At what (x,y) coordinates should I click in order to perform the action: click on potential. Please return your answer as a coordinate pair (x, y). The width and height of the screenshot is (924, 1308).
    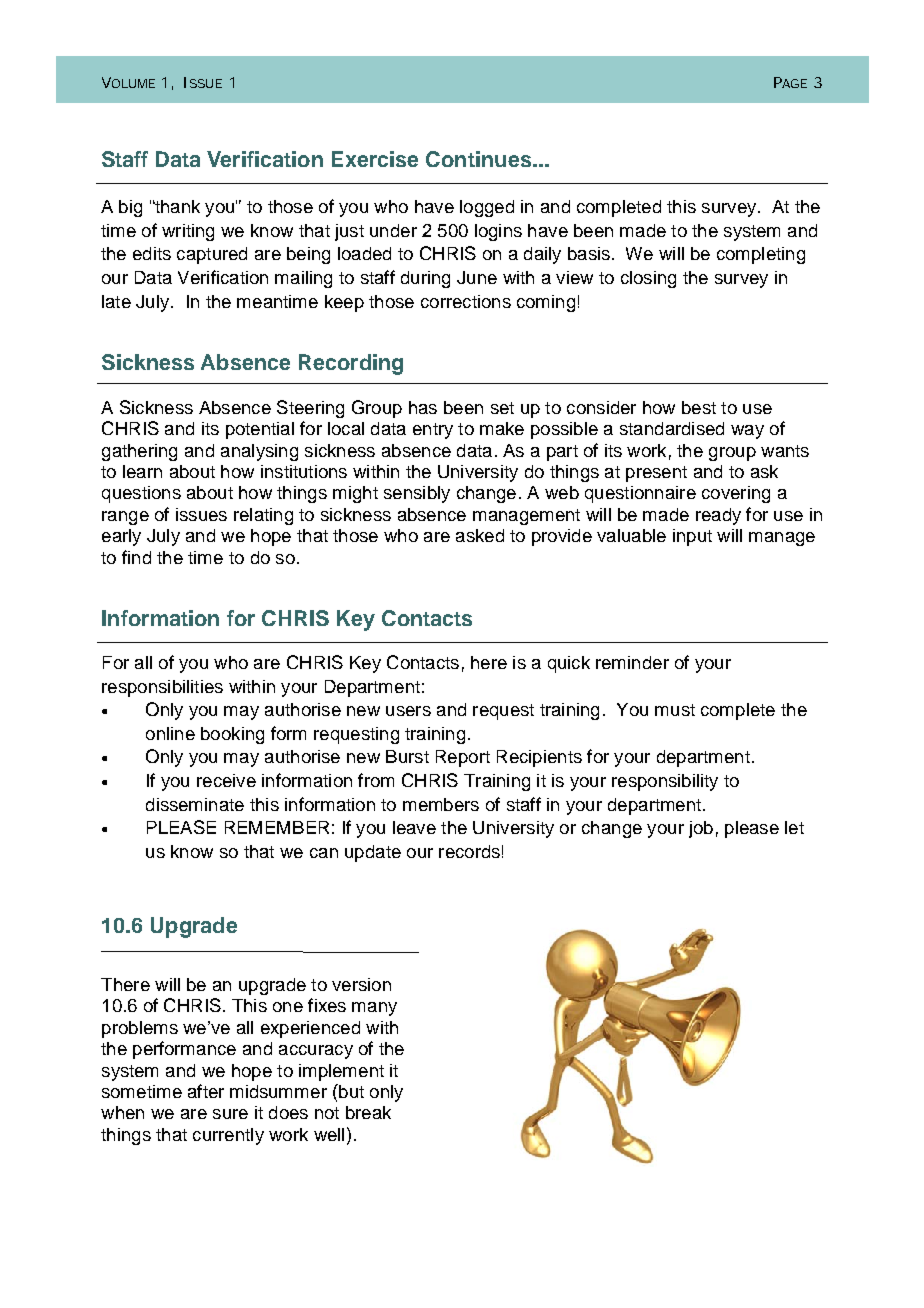
    Looking at the image, I should click on (260, 430).
